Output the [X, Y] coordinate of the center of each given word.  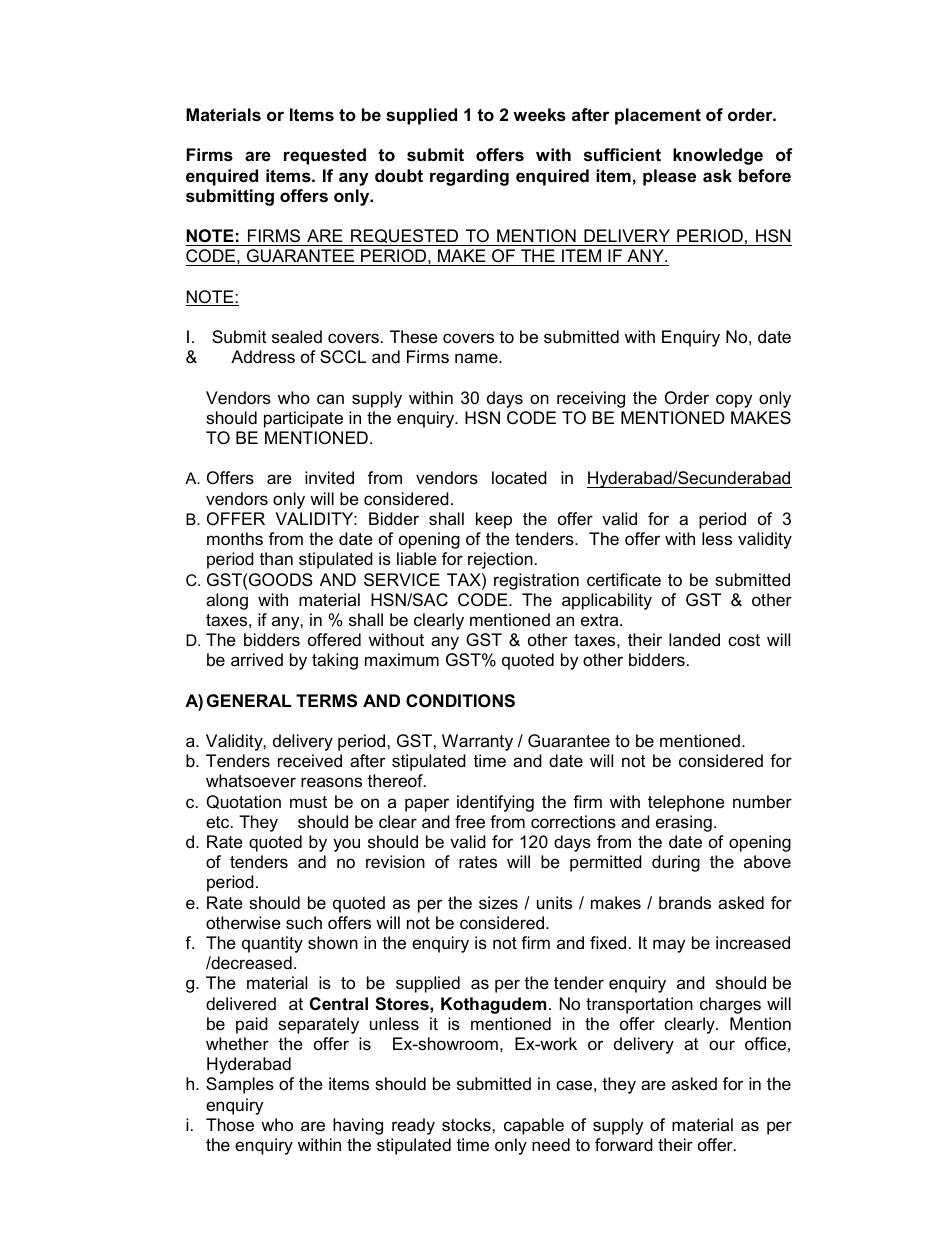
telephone [686, 803]
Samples [240, 1085]
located [519, 477]
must [308, 802]
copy [734, 401]
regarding [469, 177]
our [722, 1045]
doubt [399, 176]
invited [329, 478]
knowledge [718, 156]
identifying [495, 803]
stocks [467, 1124]
